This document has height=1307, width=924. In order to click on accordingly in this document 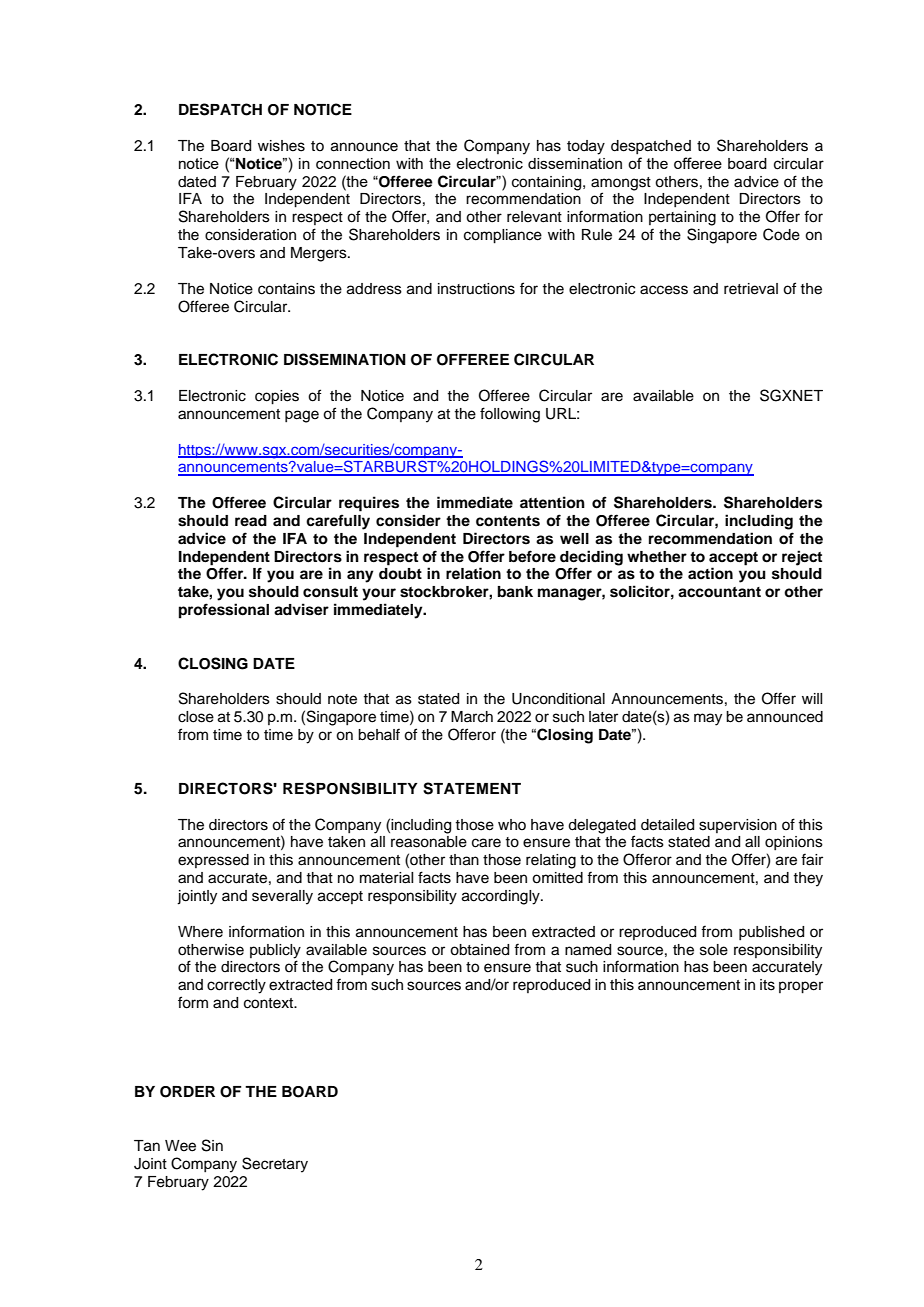, I will do `click(502, 897)`.
